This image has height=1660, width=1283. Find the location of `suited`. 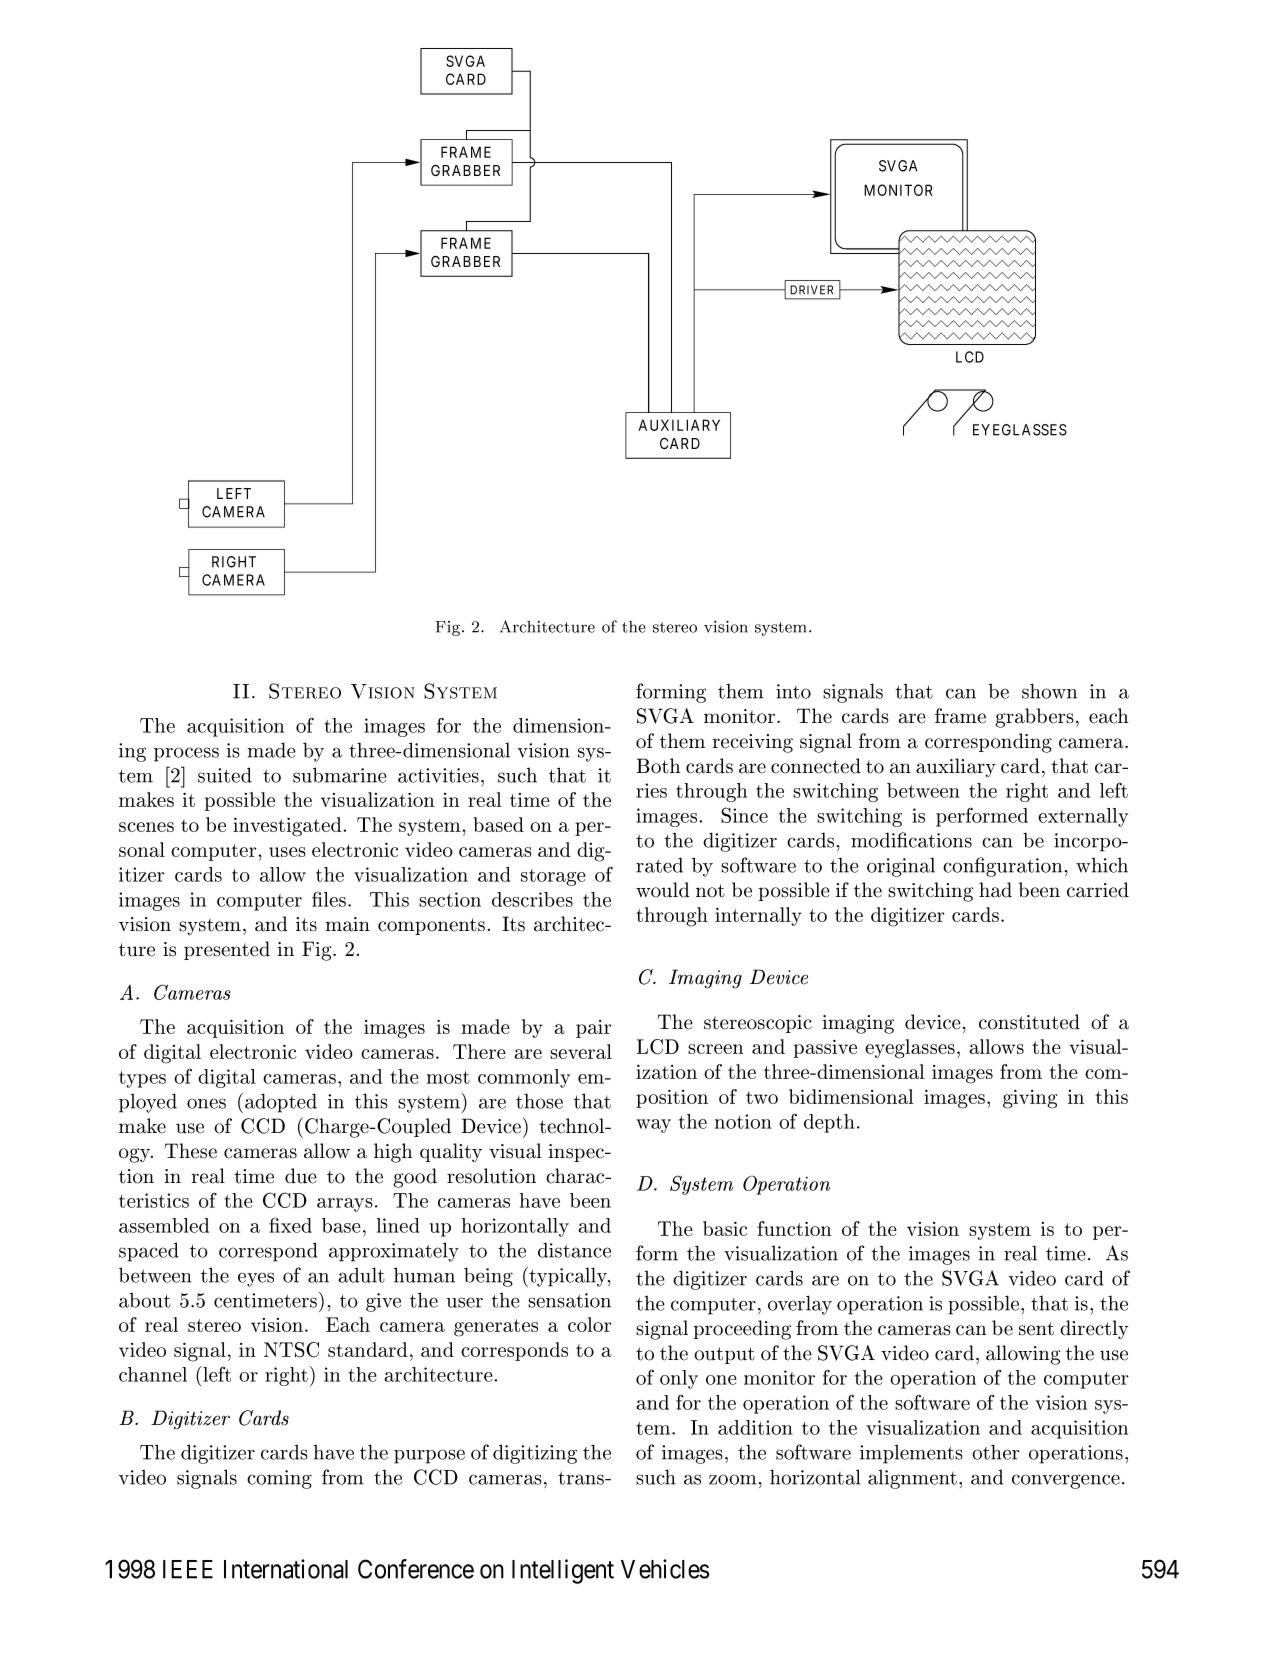

suited is located at coordinates (225, 775).
